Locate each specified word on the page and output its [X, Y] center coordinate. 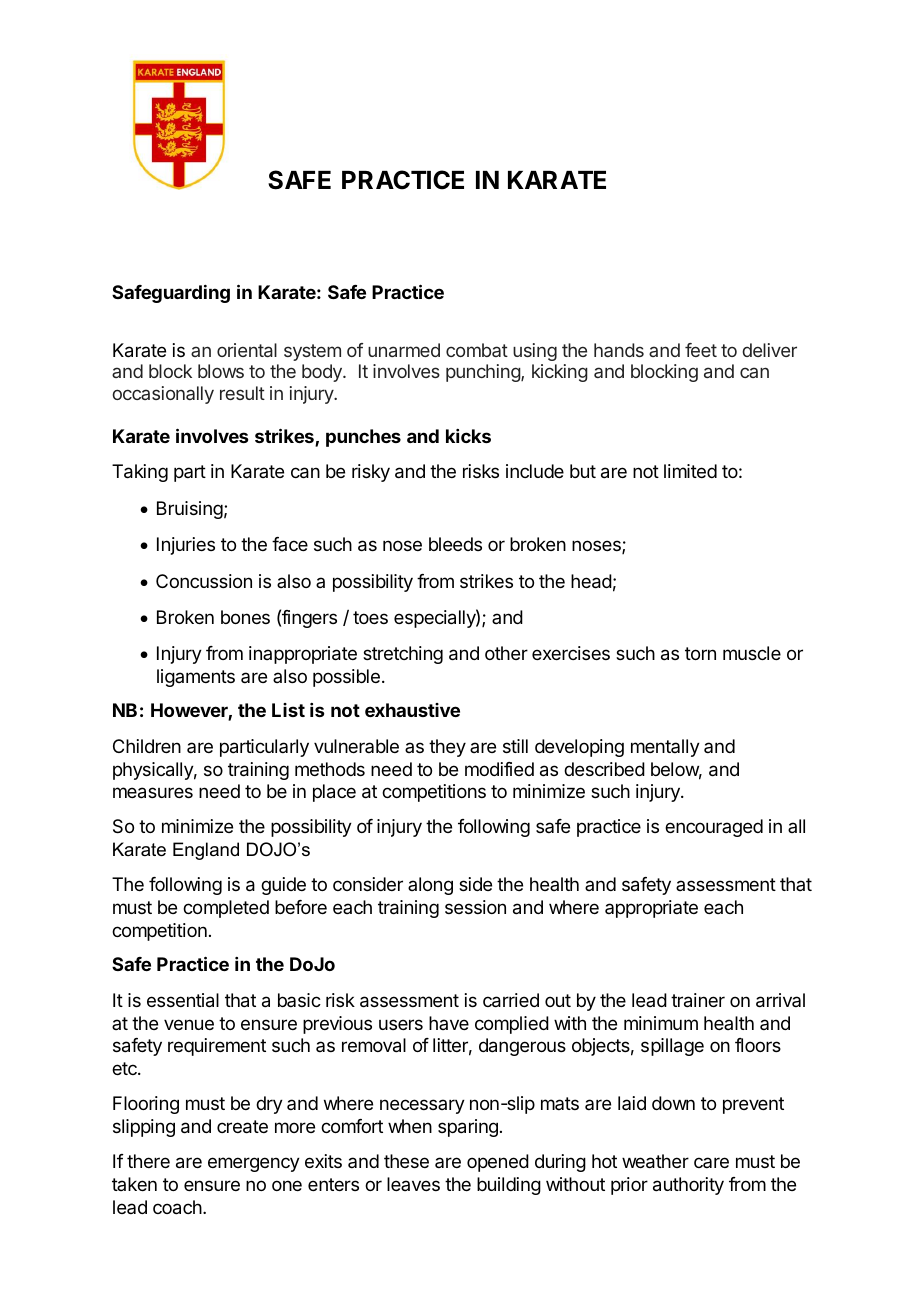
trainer [698, 1000]
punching [484, 373]
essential [183, 1000]
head [591, 581]
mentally [665, 748]
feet [701, 350]
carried [511, 1000]
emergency [254, 1164]
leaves [413, 1184]
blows [221, 371]
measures [153, 793]
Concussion [204, 581]
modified [499, 769]
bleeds [455, 544]
